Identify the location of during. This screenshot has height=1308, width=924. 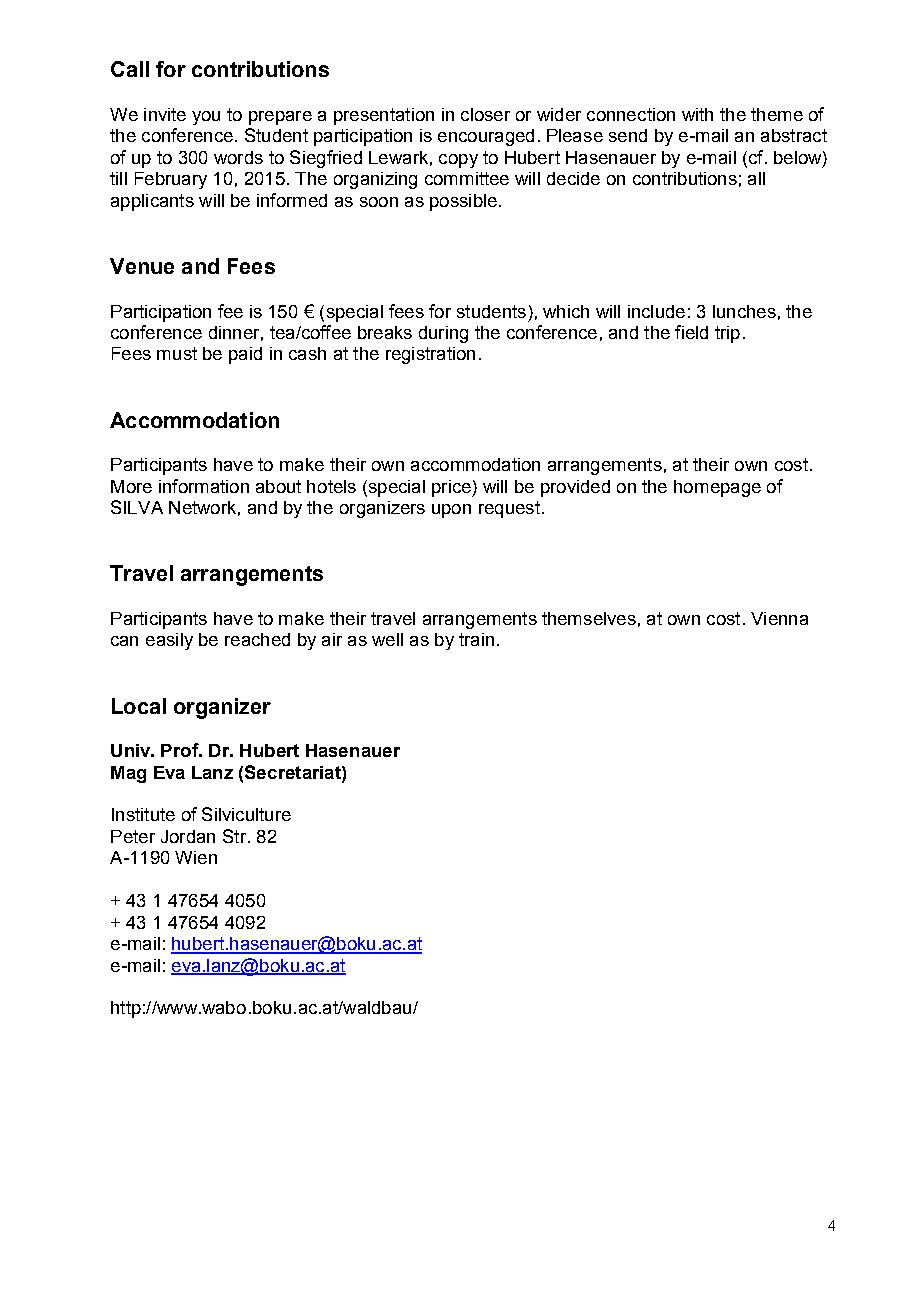
(443, 334).
